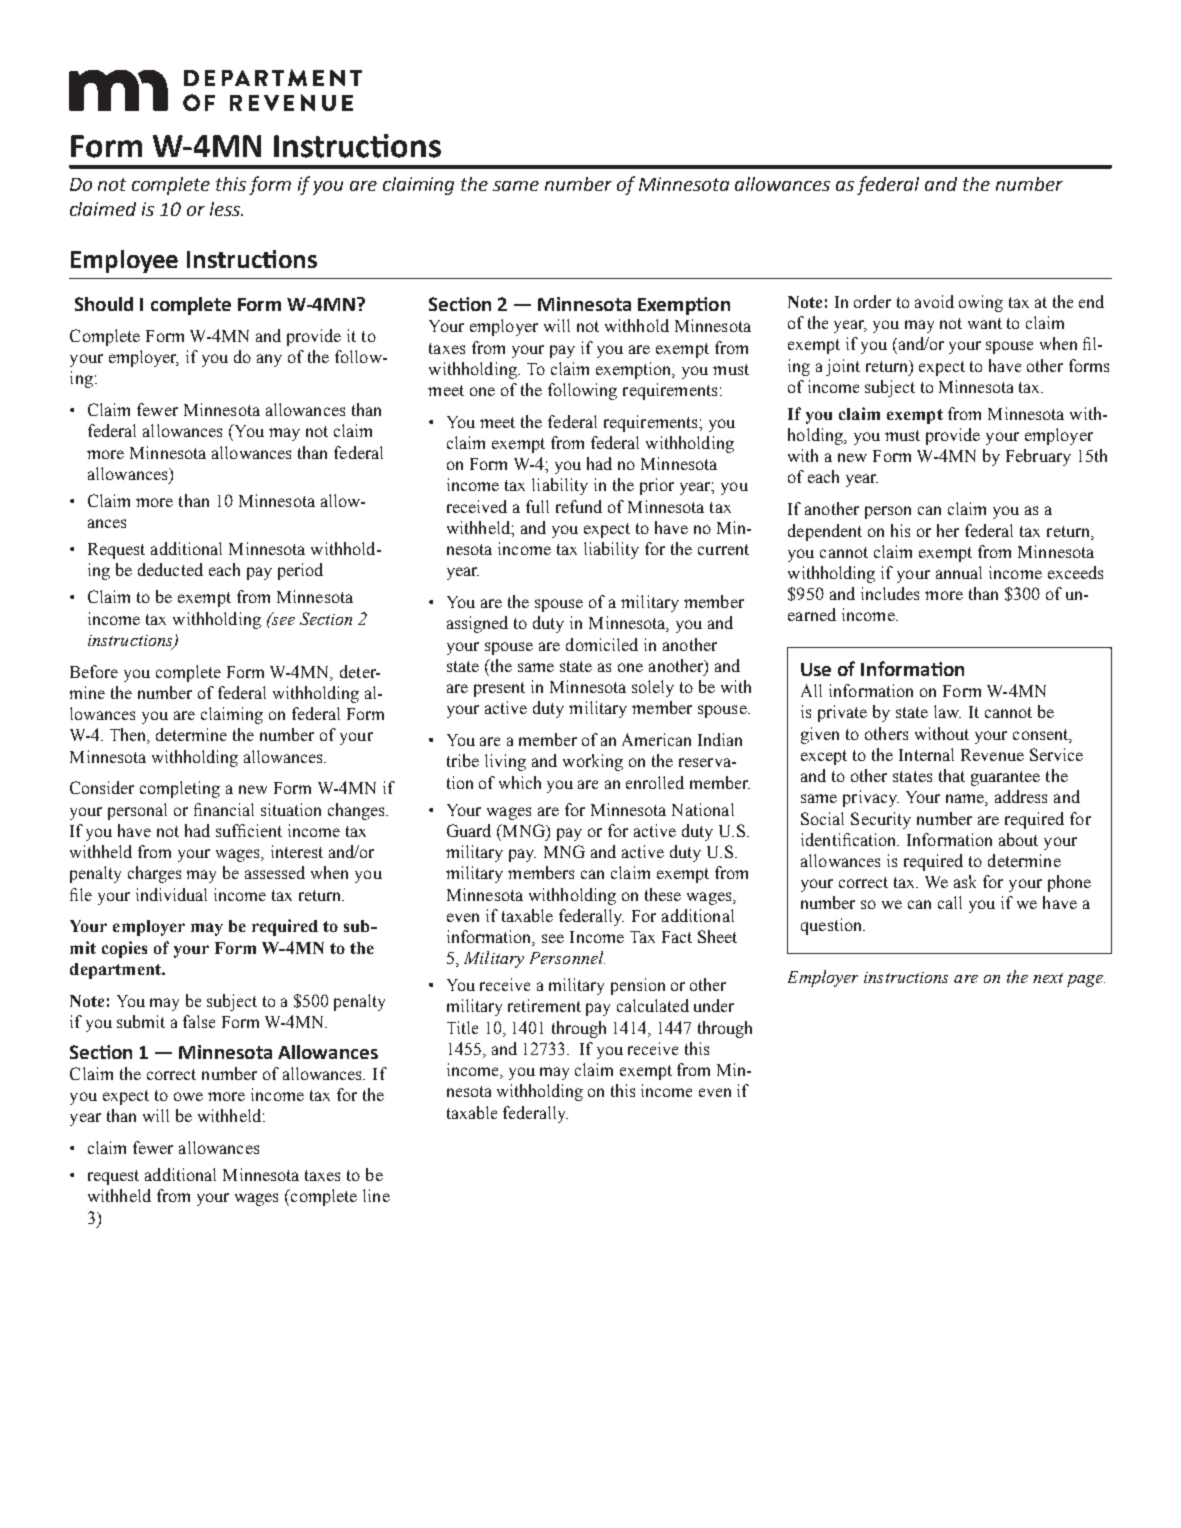 This screenshot has width=1181, height=1528. What do you see at coordinates (947, 711) in the screenshot?
I see `law` at bounding box center [947, 711].
